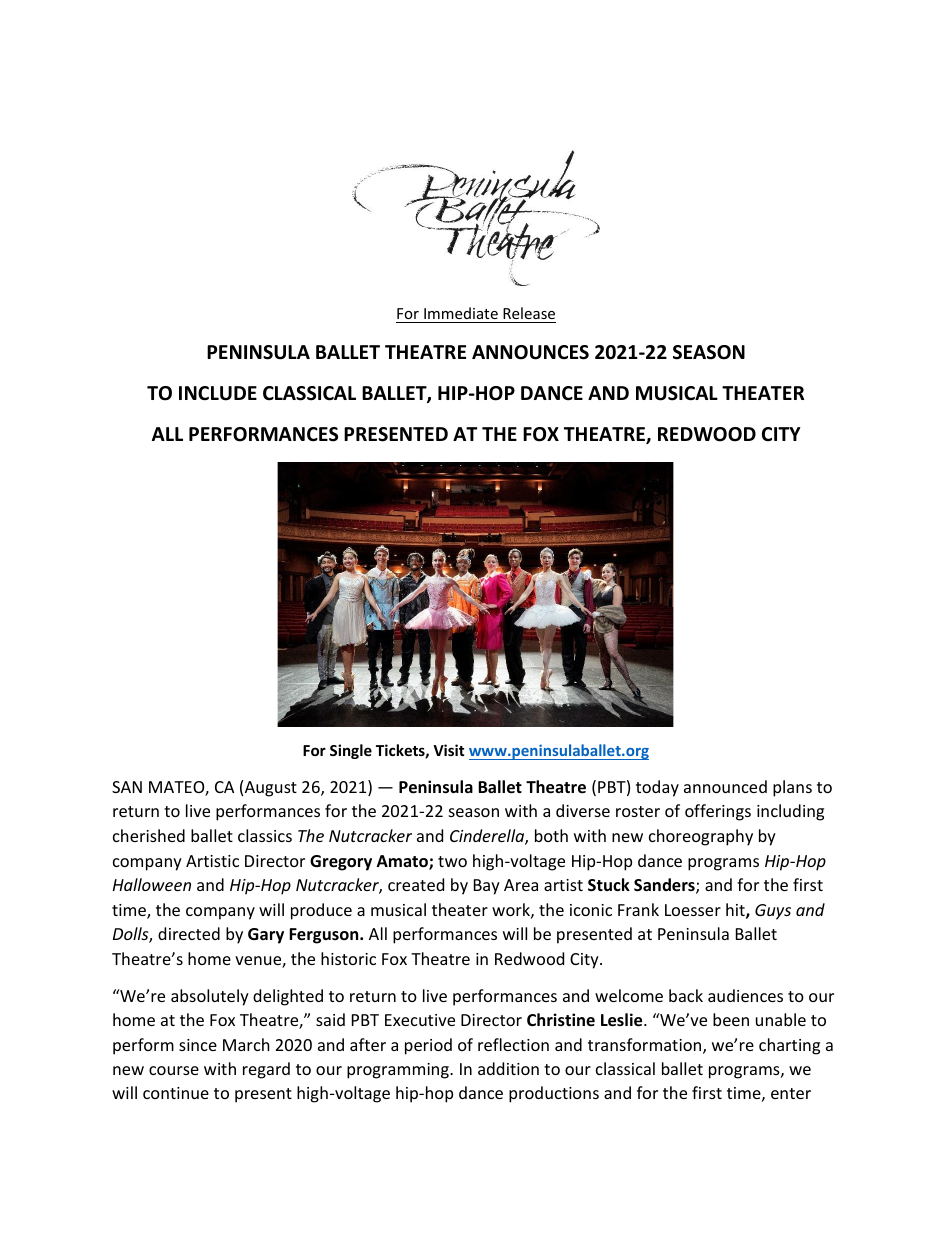 The height and width of the document is (1233, 952). I want to click on ANNOUNCES, so click(530, 352).
